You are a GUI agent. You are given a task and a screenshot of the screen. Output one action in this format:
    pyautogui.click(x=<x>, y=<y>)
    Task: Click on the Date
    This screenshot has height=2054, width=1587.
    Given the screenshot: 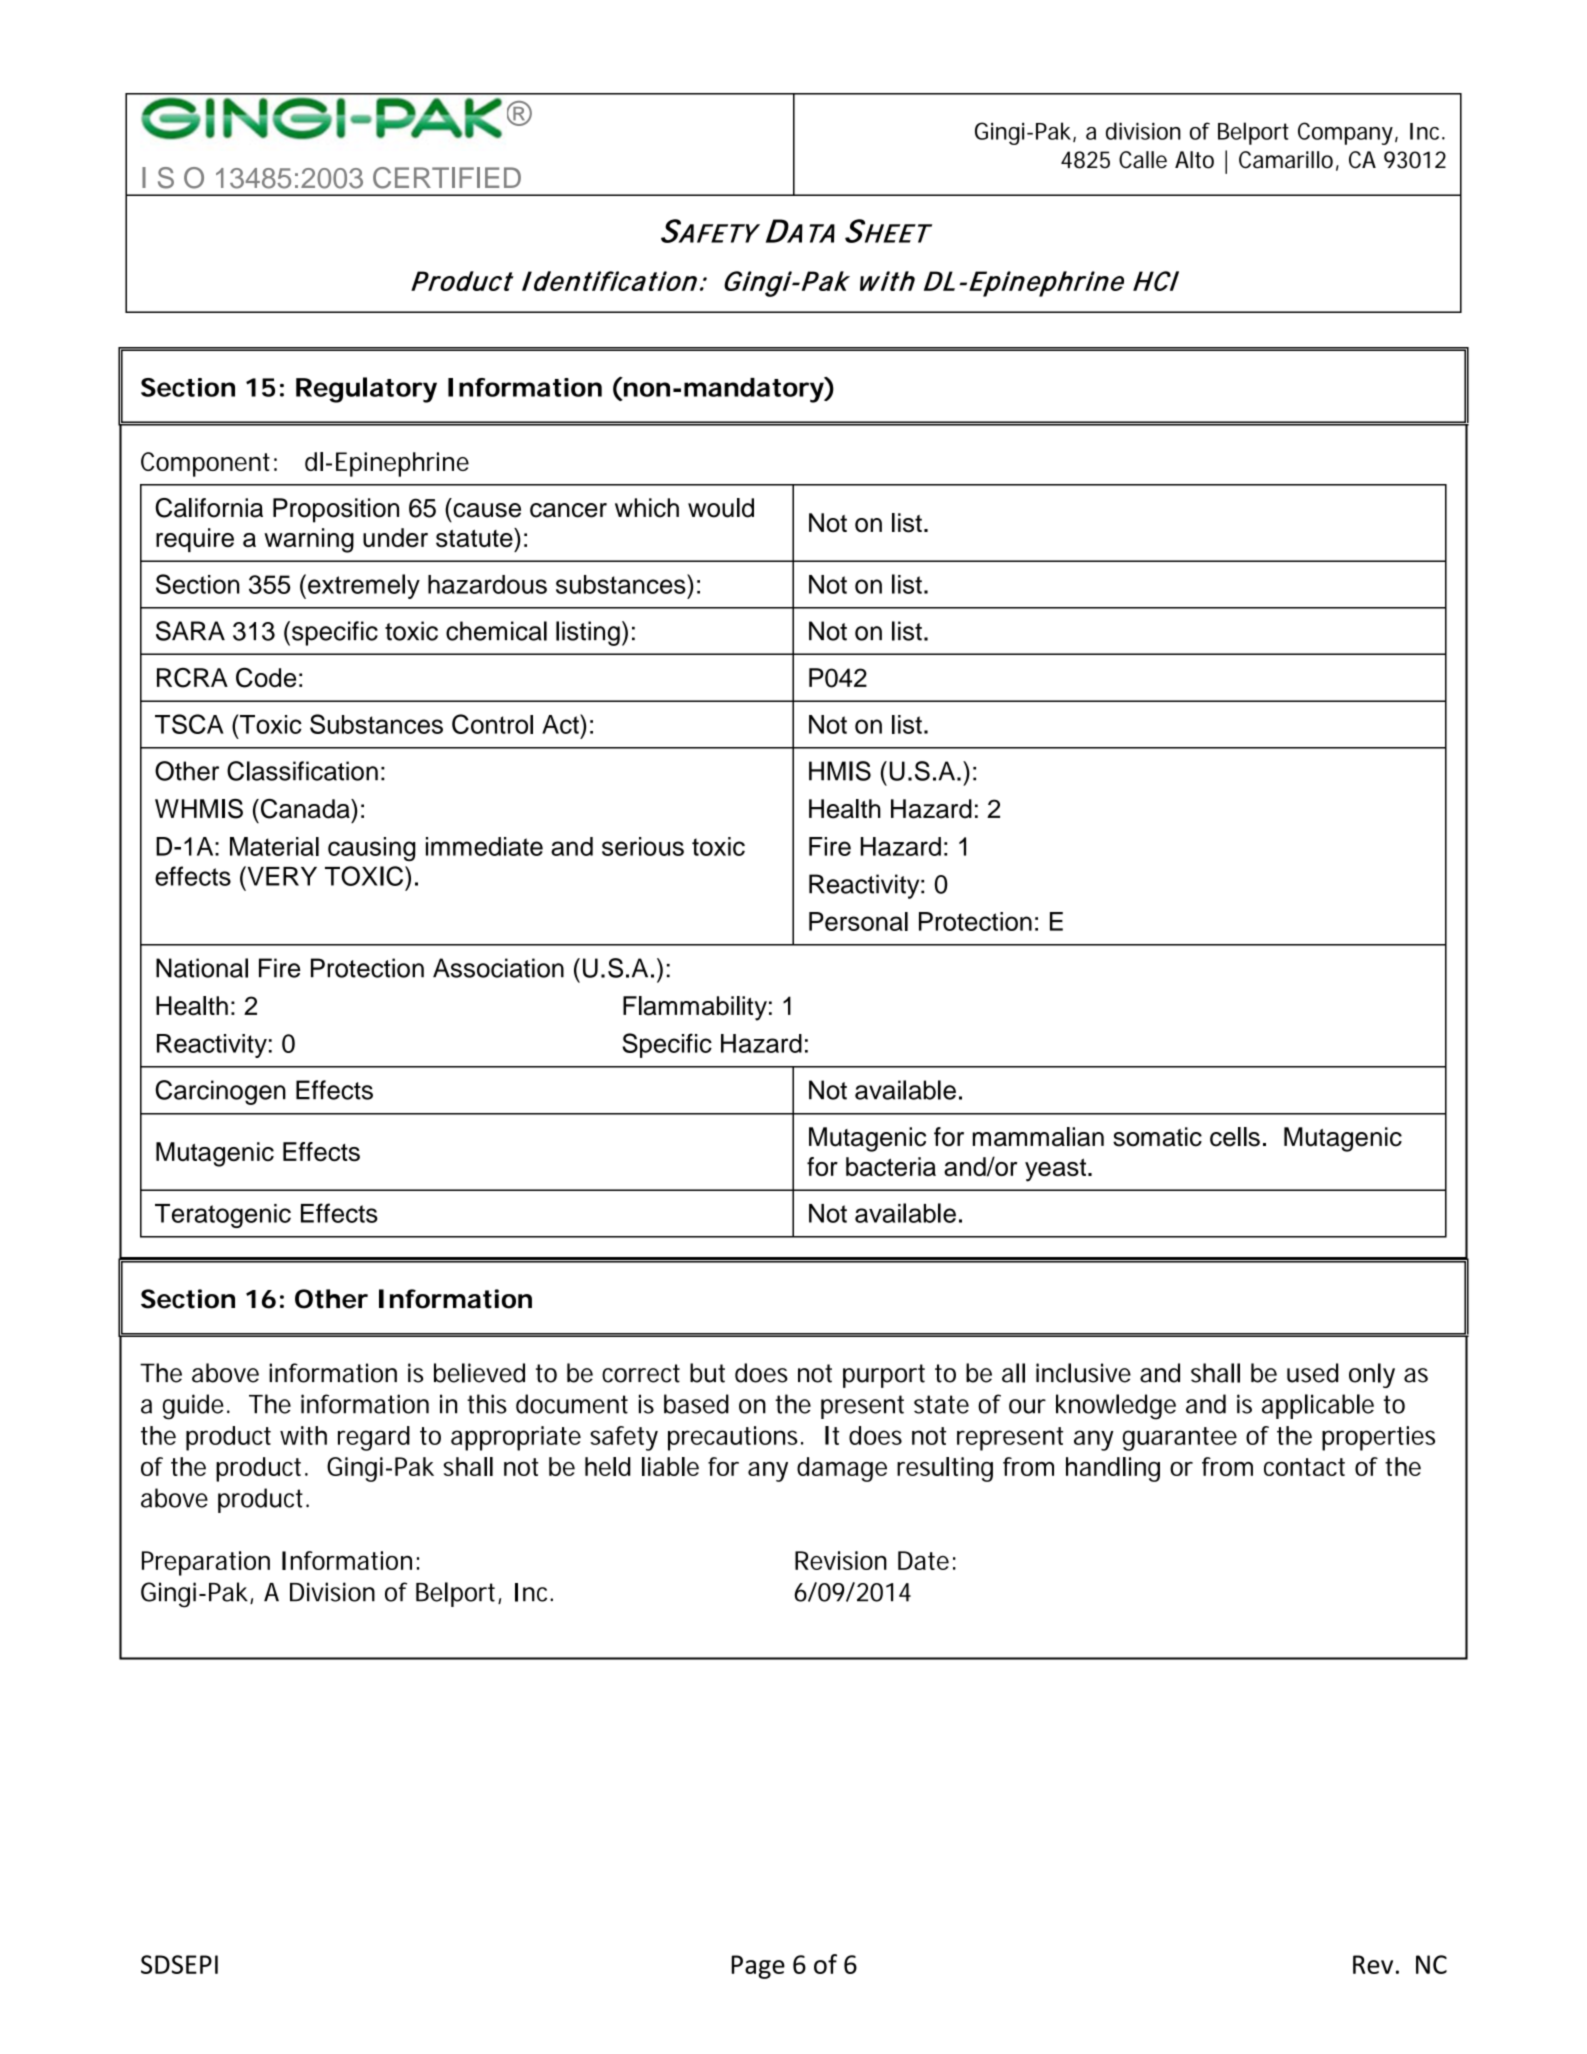 What is the action you would take?
    pyautogui.click(x=923, y=1560)
